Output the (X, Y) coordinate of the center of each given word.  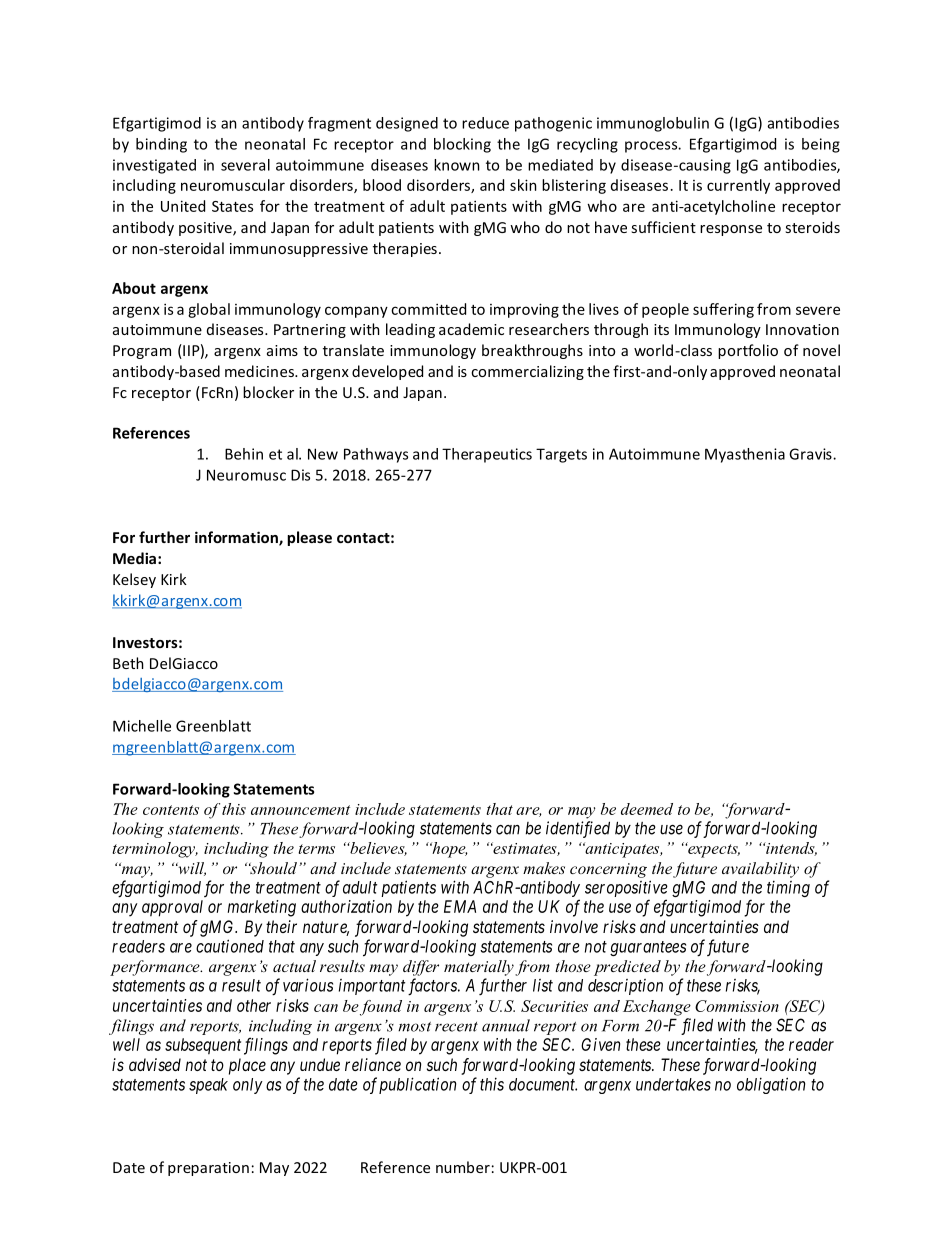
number (463, 1167)
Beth (128, 663)
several (245, 165)
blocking (462, 145)
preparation (208, 1169)
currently (738, 186)
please (309, 538)
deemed (647, 809)
